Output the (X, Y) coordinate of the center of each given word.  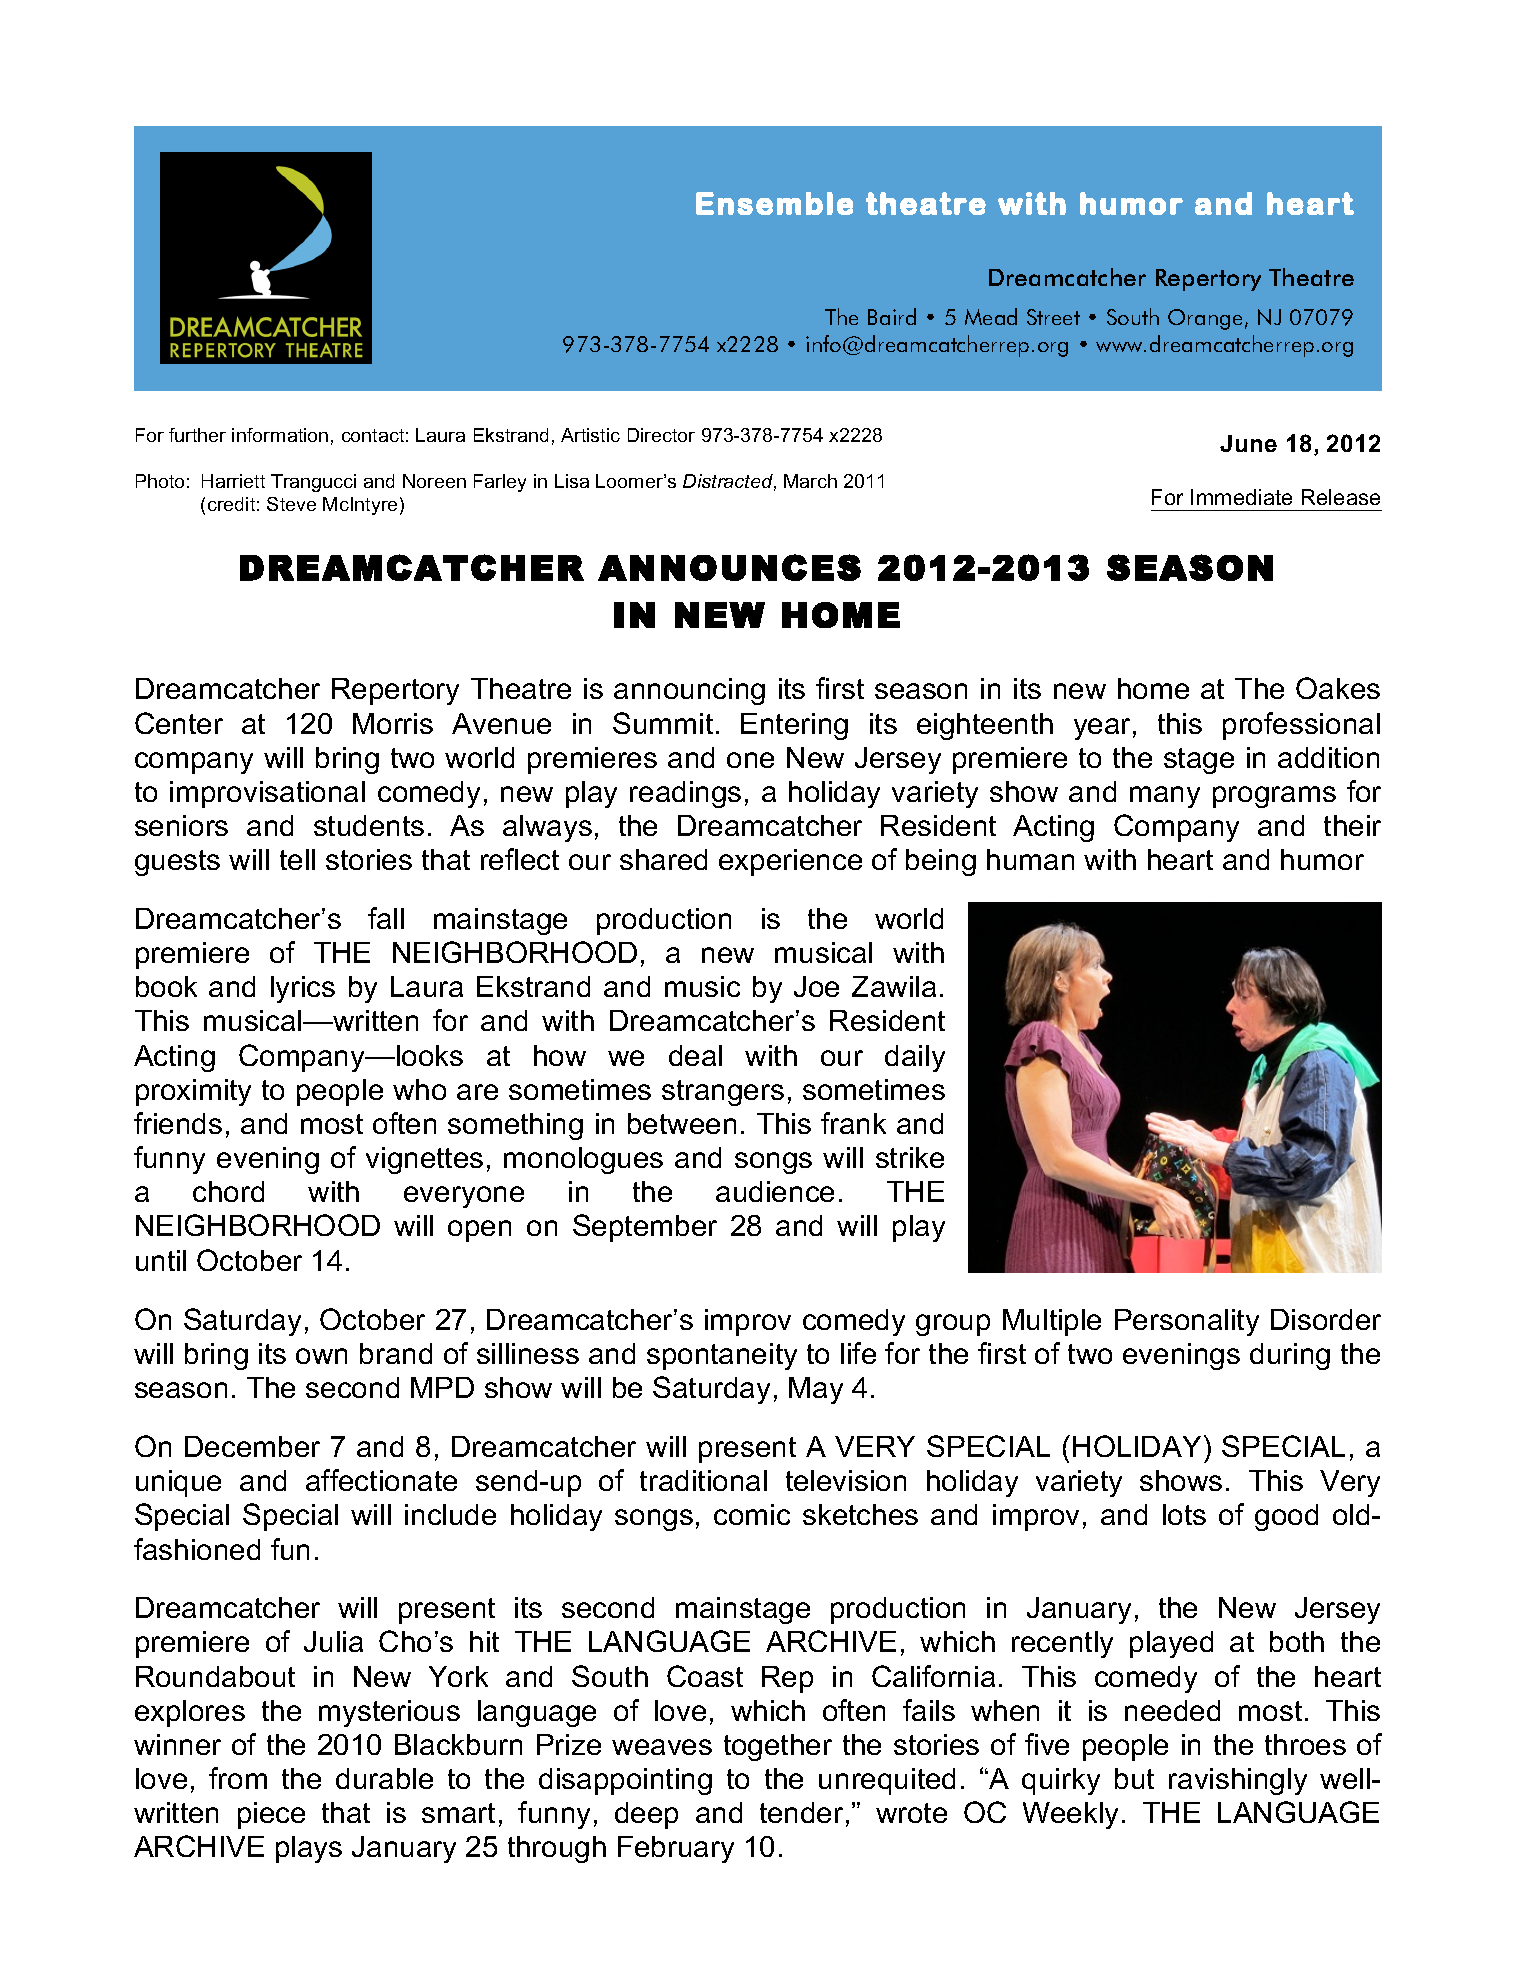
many (1165, 797)
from (238, 1778)
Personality (1187, 1322)
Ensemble (774, 203)
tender (801, 1812)
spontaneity (722, 1356)
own (321, 1356)
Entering (794, 726)
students (369, 825)
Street (1053, 317)
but (1134, 1778)
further (197, 435)
